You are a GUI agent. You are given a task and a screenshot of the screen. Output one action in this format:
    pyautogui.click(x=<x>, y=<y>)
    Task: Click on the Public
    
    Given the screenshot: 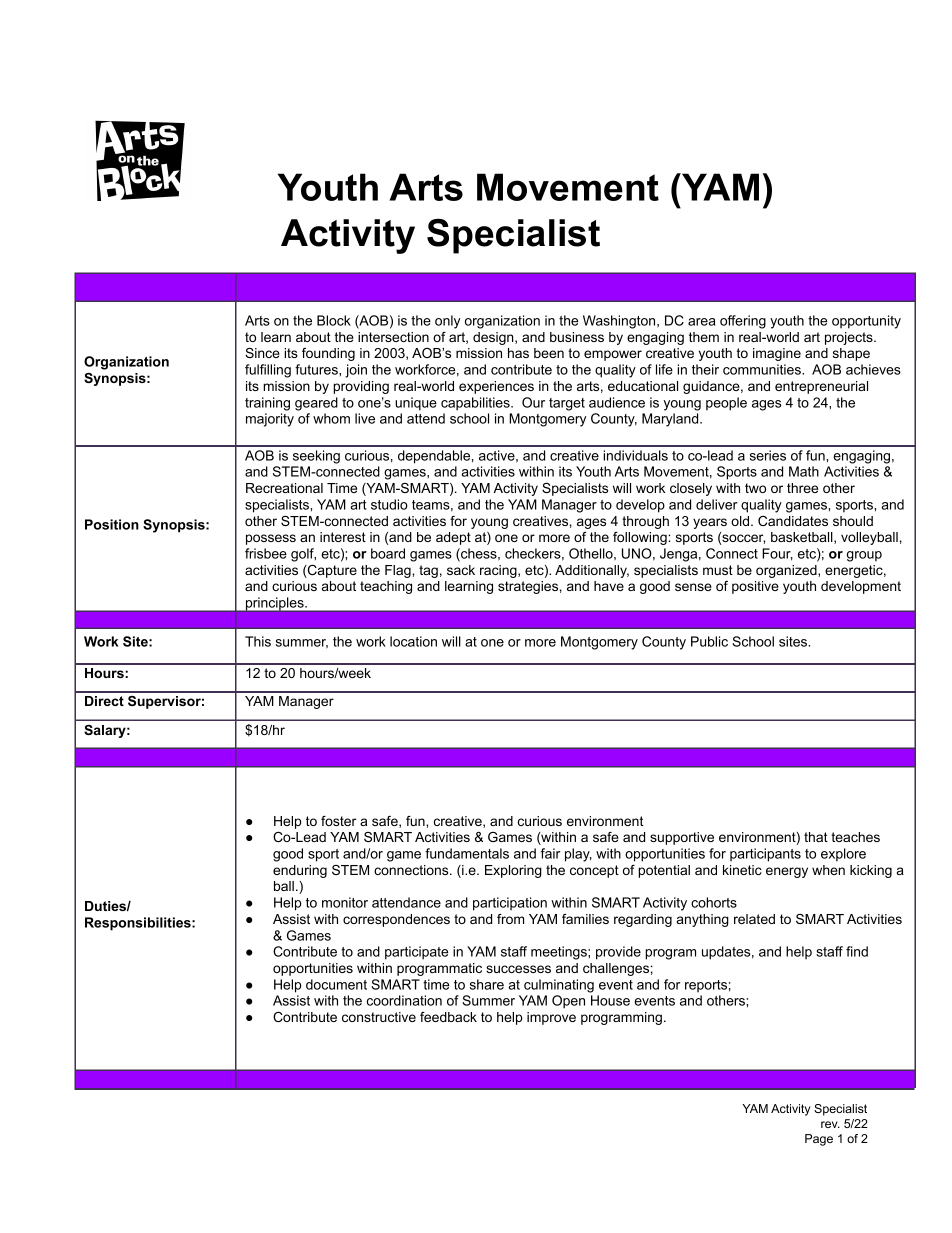 What is the action you would take?
    pyautogui.click(x=709, y=641)
